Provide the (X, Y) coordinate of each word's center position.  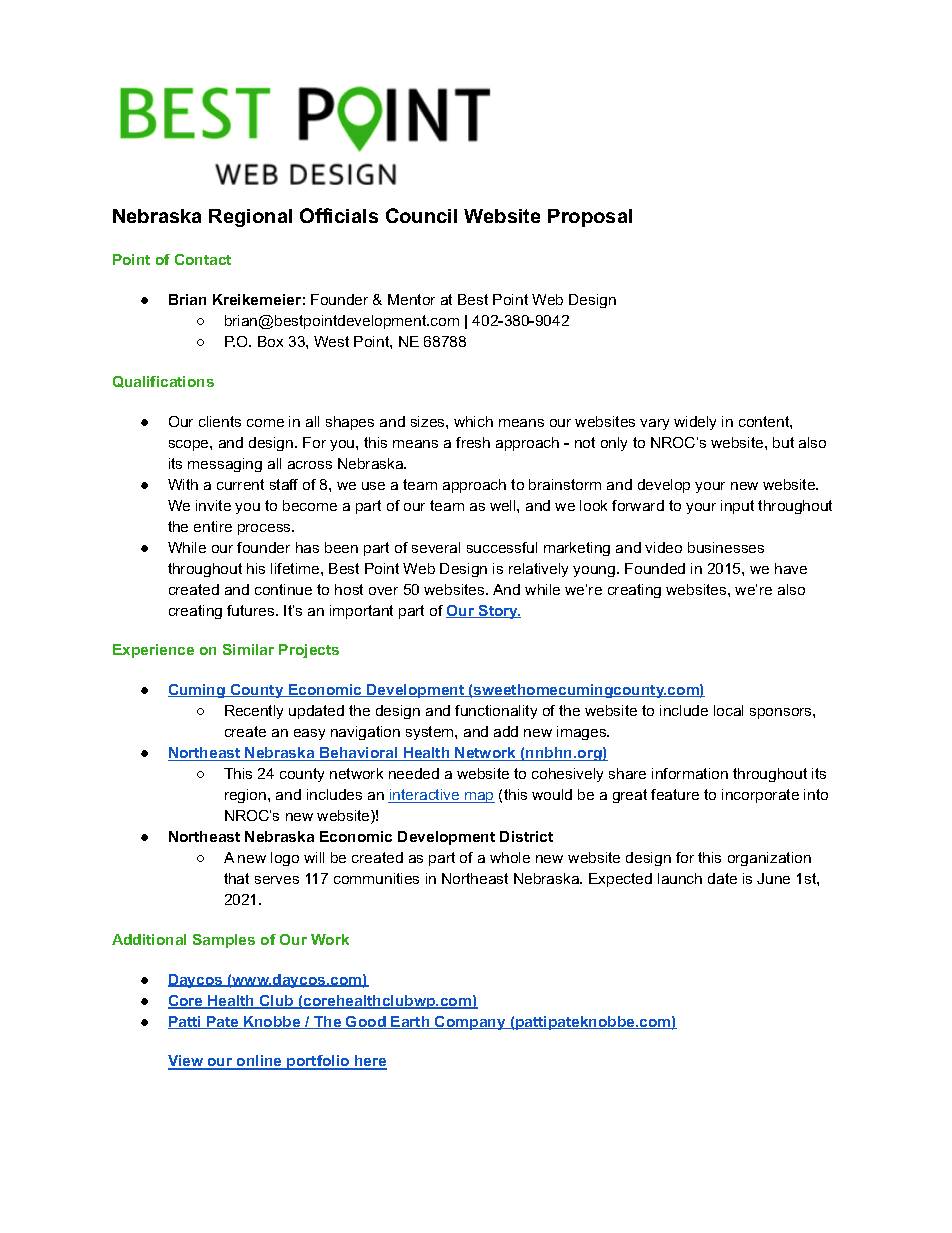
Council (421, 215)
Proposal (590, 218)
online (260, 1062)
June (773, 878)
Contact (203, 259)
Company (470, 1023)
